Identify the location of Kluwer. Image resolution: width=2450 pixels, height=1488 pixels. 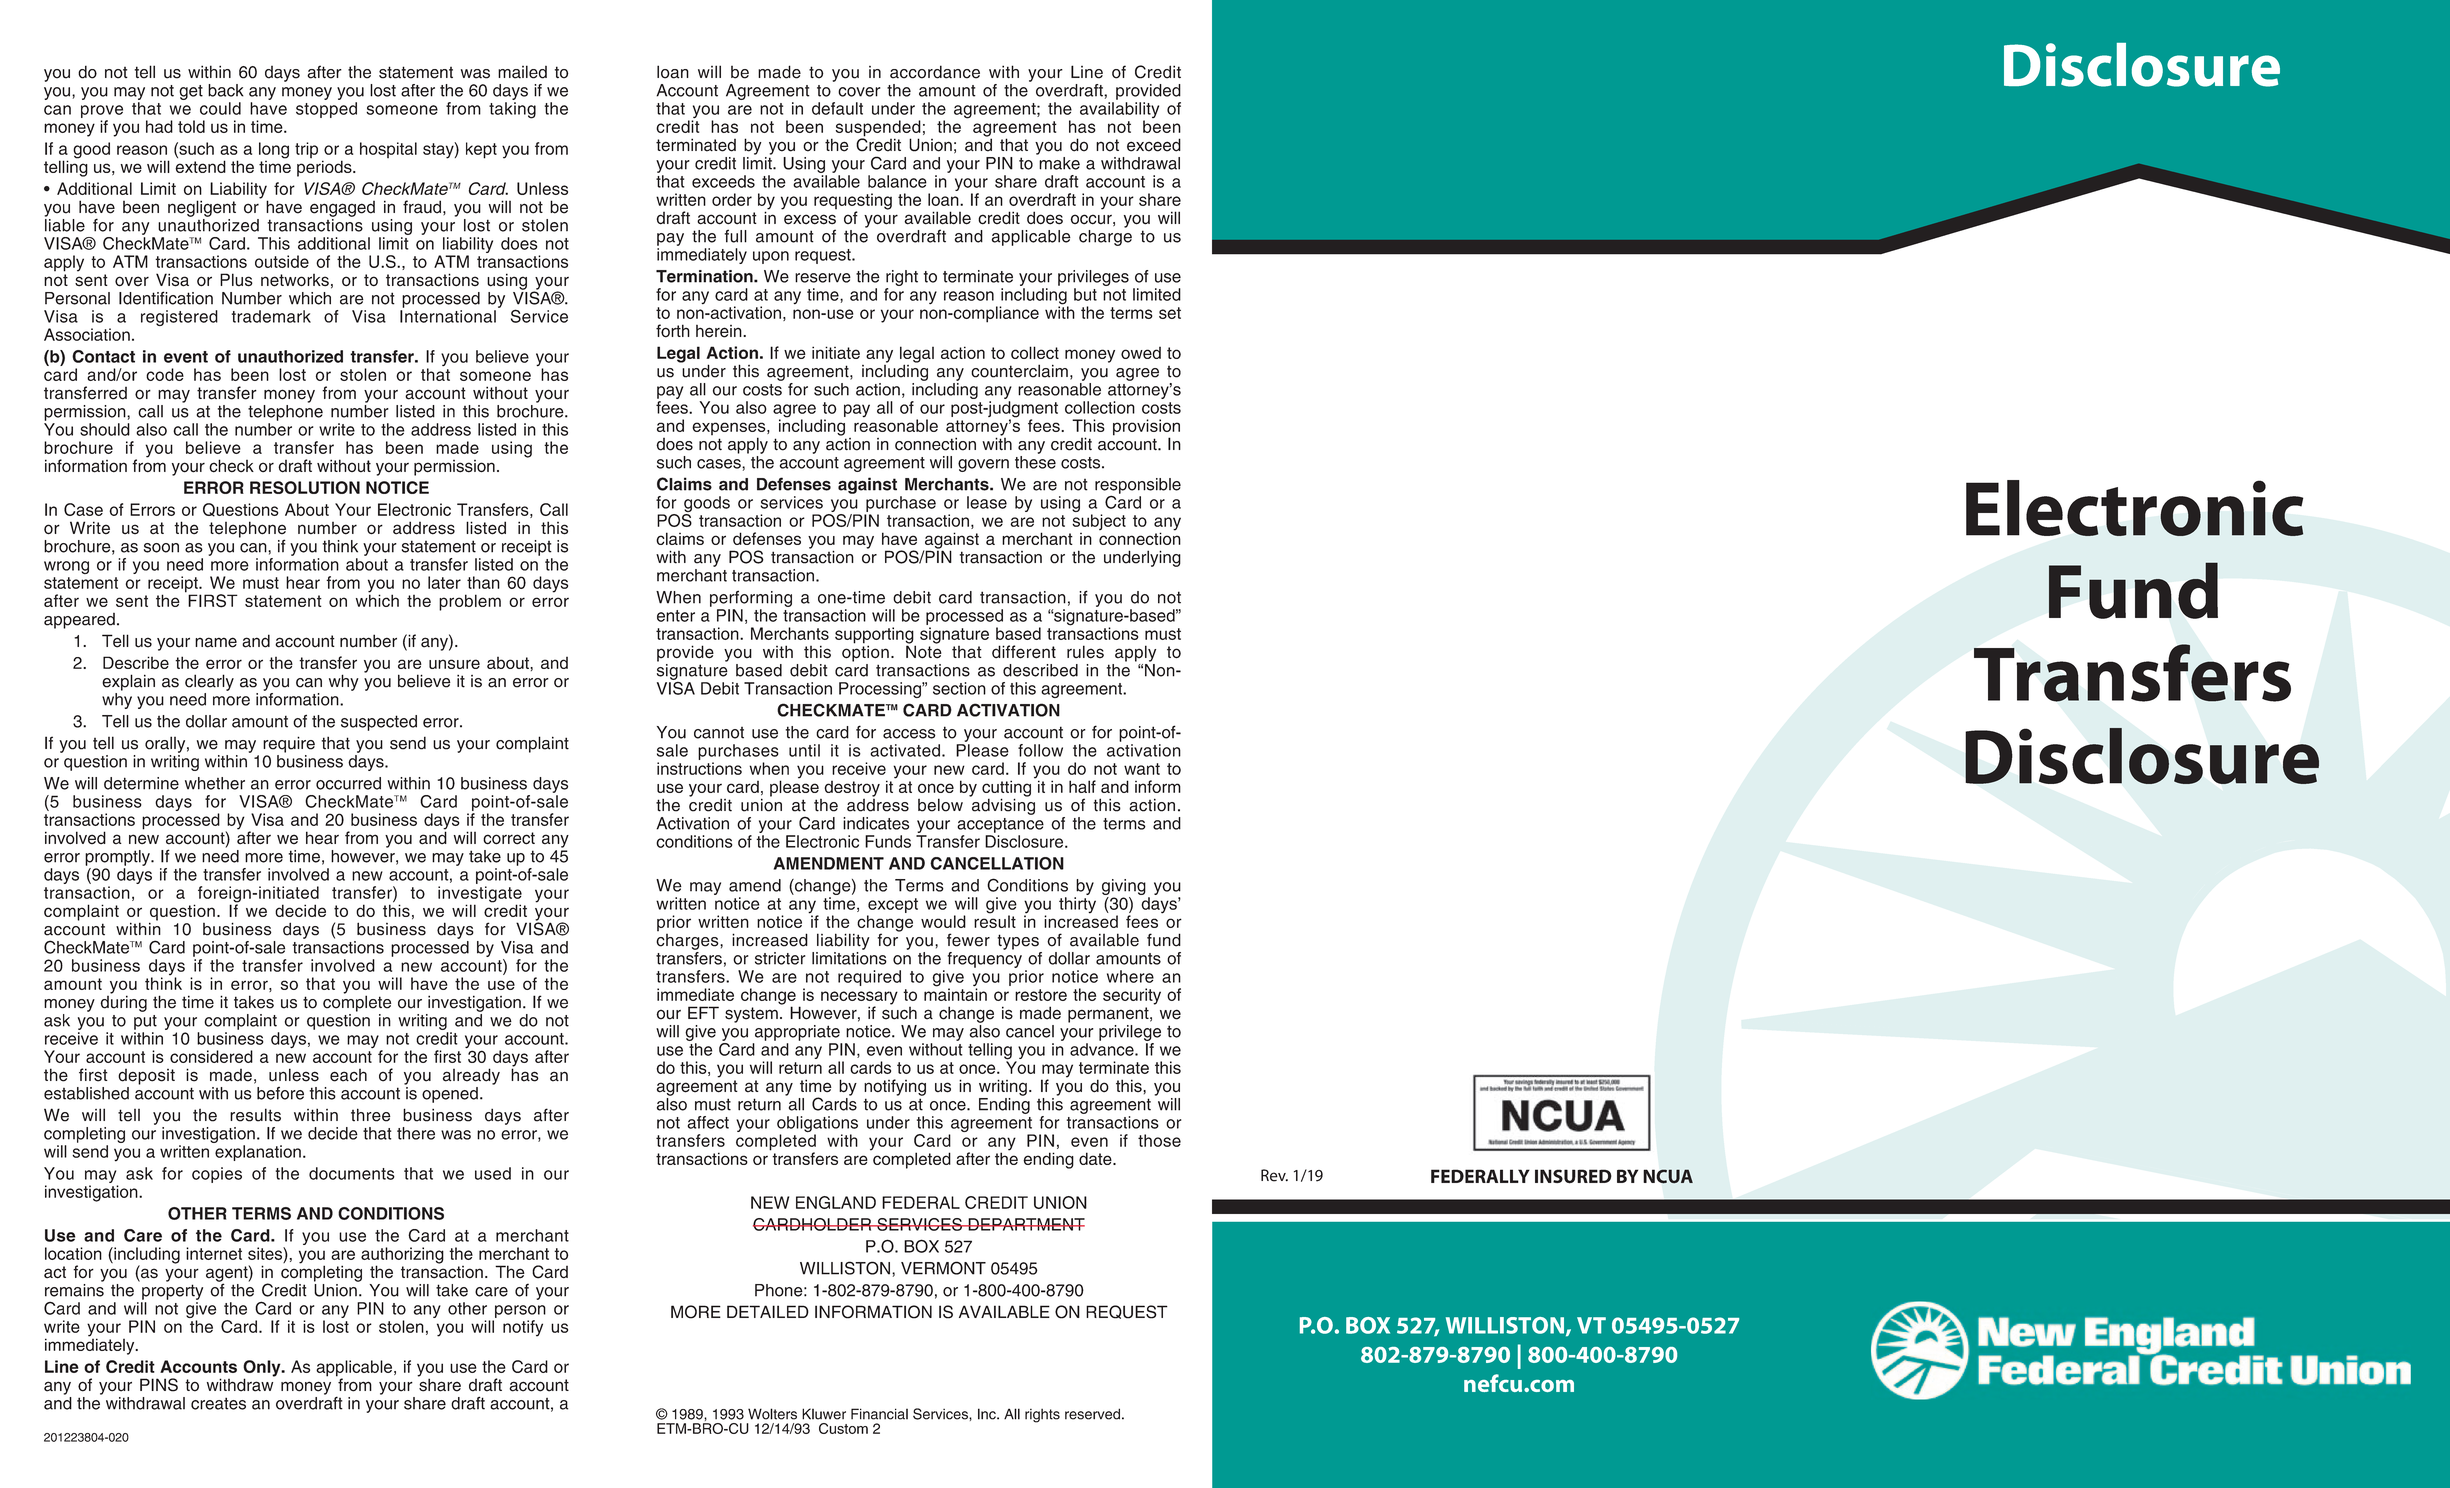
(824, 1414).
